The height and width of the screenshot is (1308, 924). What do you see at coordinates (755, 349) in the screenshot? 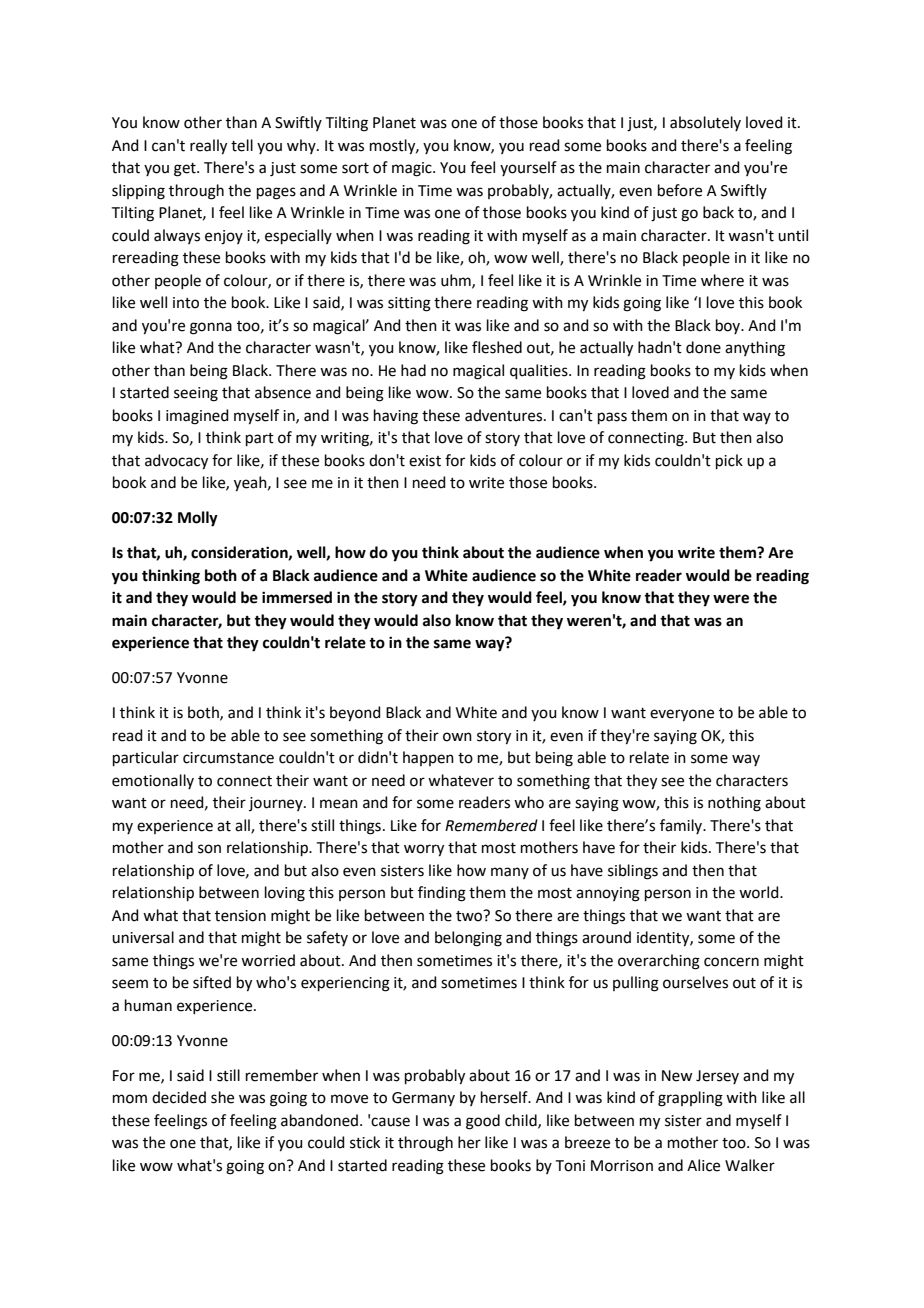
I see `anything` at bounding box center [755, 349].
